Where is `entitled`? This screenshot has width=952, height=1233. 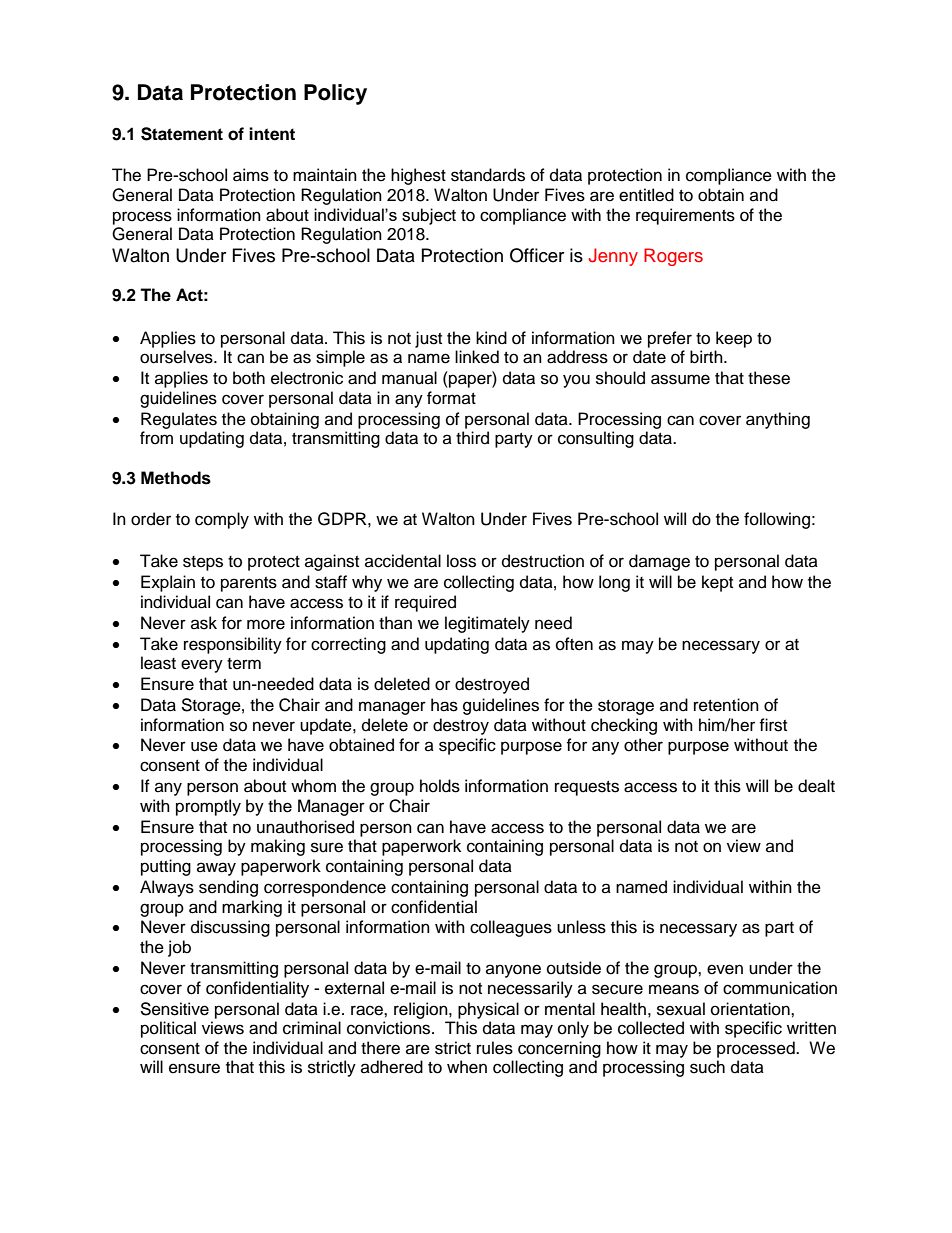 entitled is located at coordinates (646, 195).
